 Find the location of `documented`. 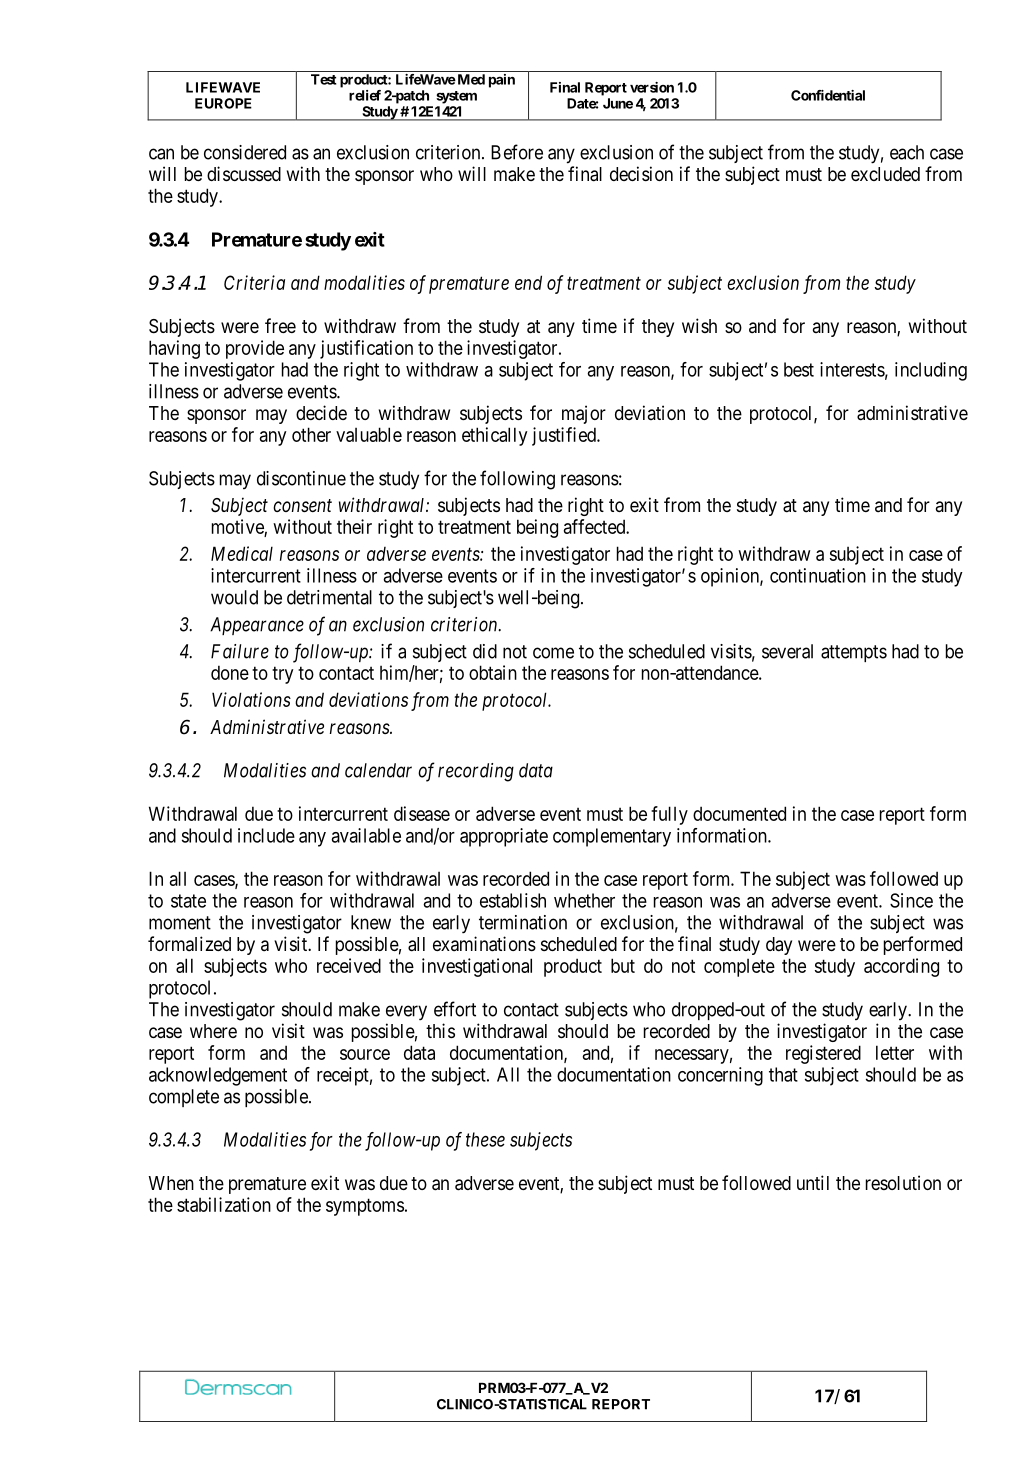

documented is located at coordinates (739, 813).
